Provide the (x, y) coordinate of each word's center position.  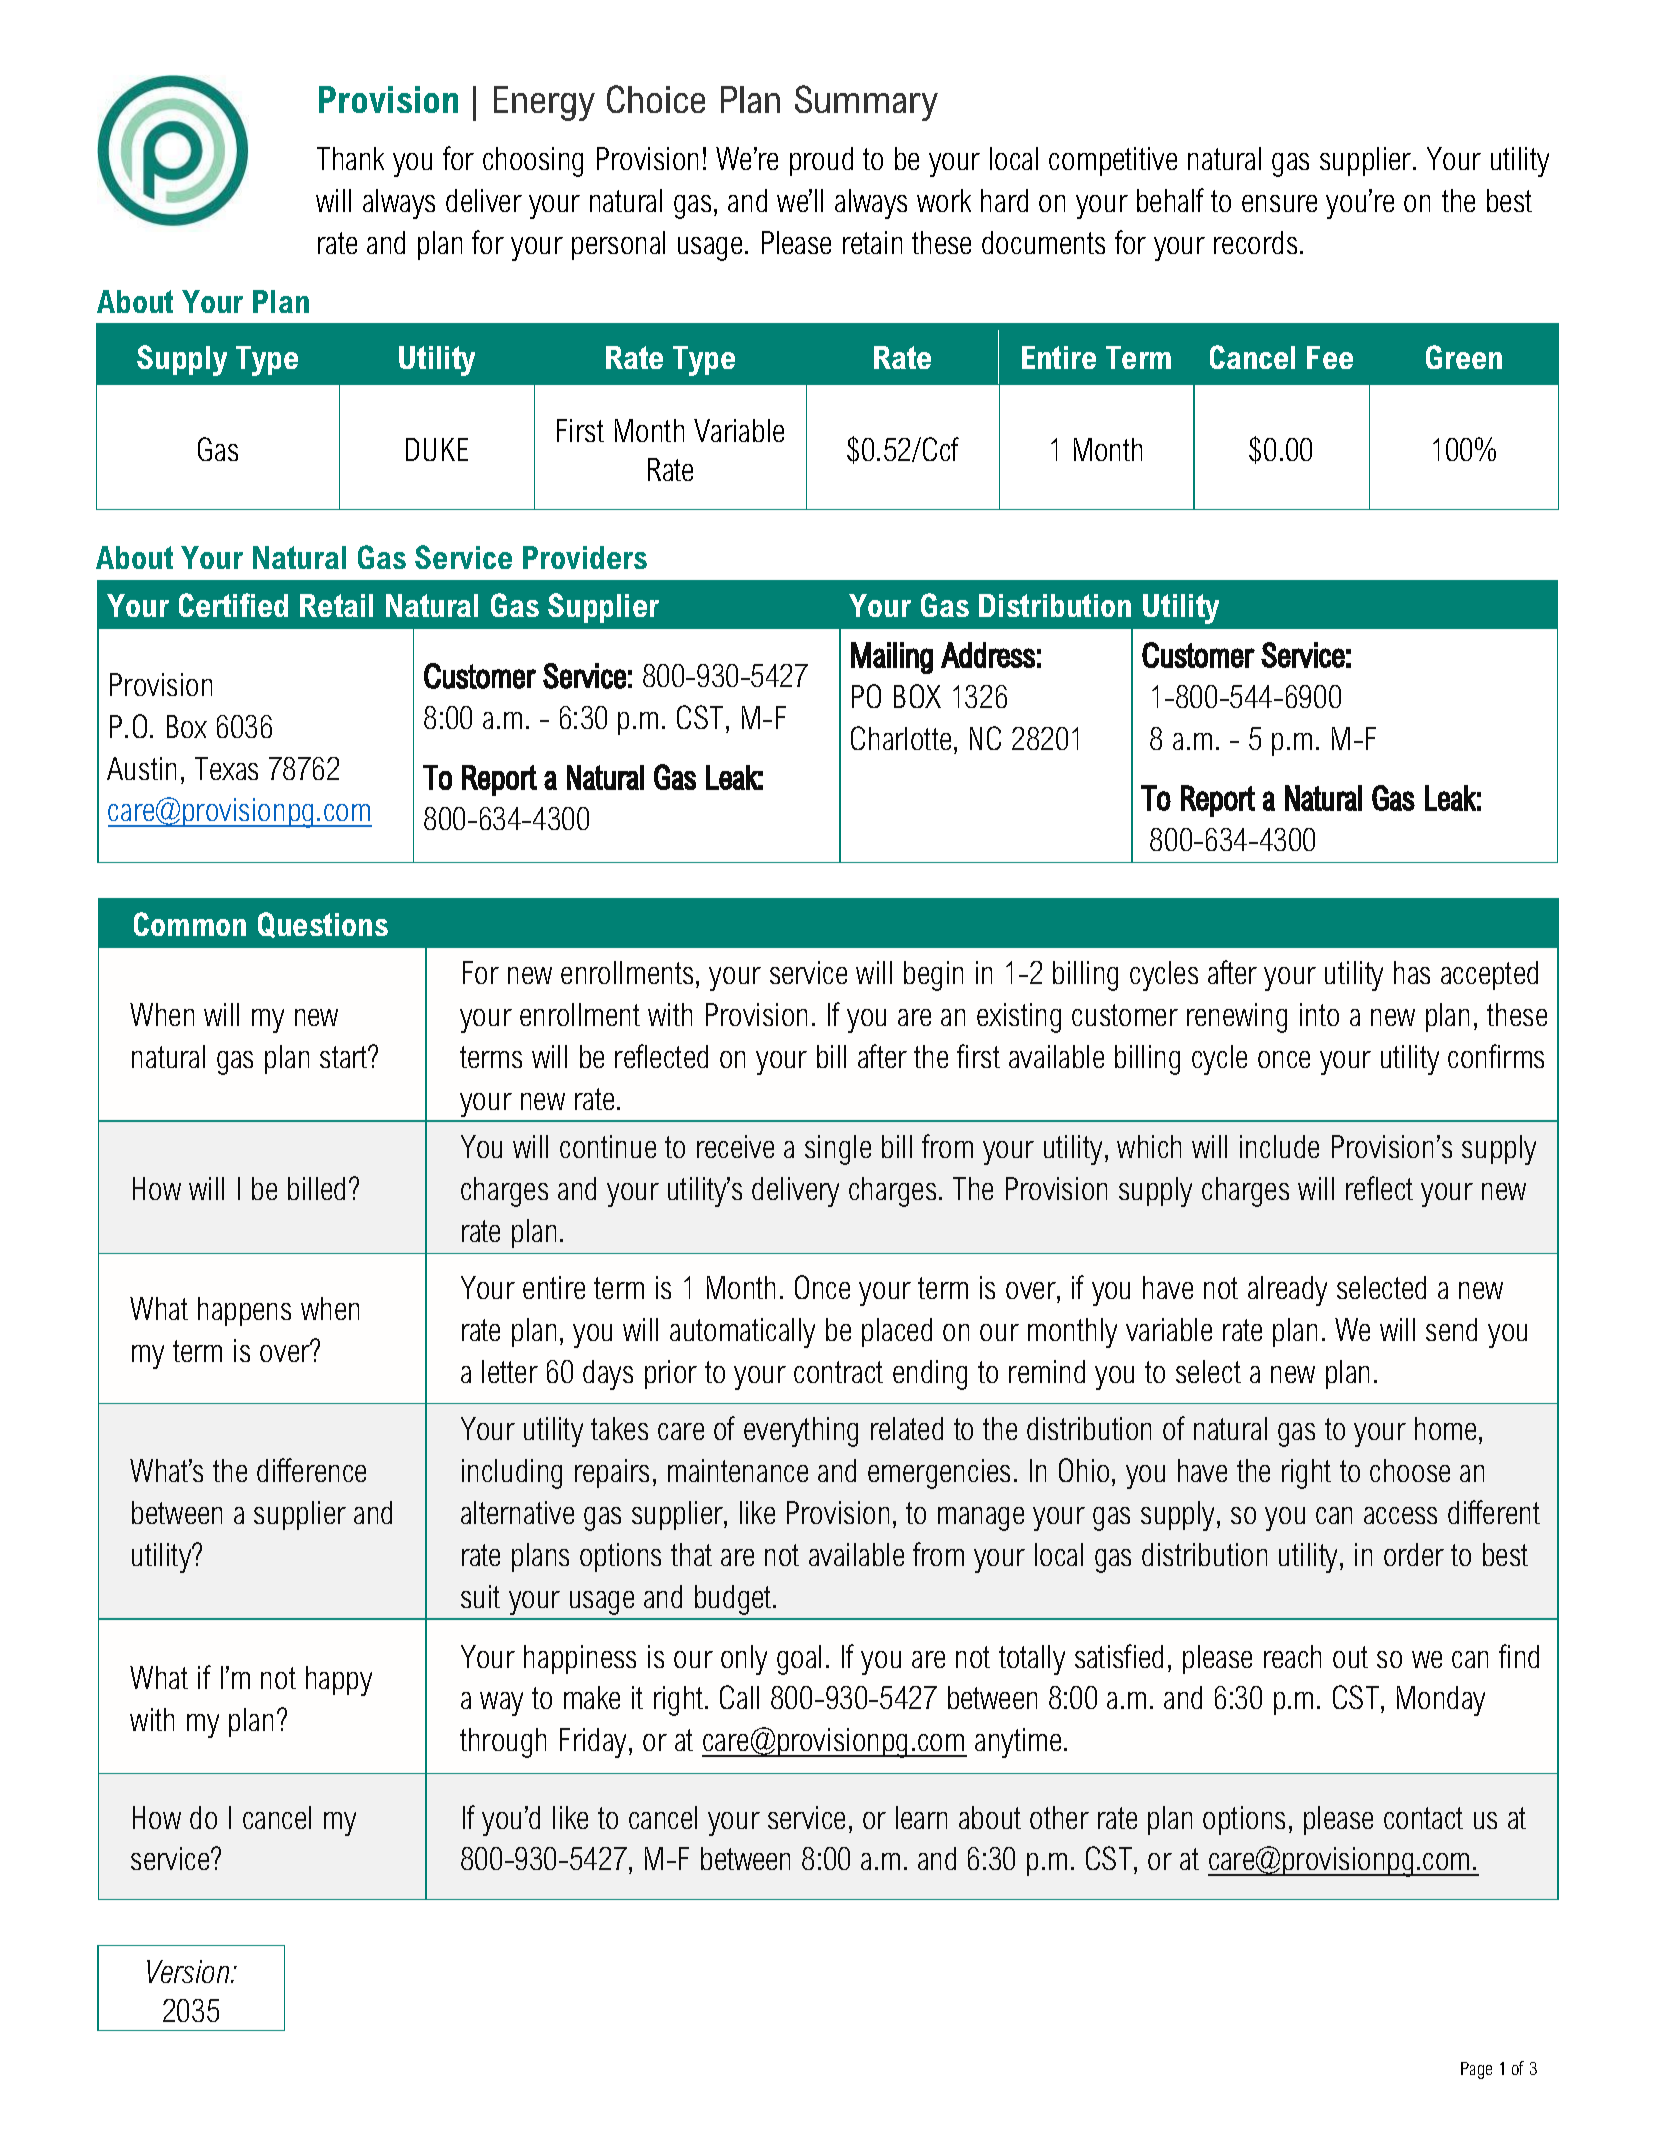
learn (921, 1817)
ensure (1279, 203)
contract (838, 1372)
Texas (226, 768)
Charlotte (901, 738)
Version (189, 1971)
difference (311, 1470)
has (1412, 972)
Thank (350, 158)
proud (821, 161)
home (1445, 1428)
